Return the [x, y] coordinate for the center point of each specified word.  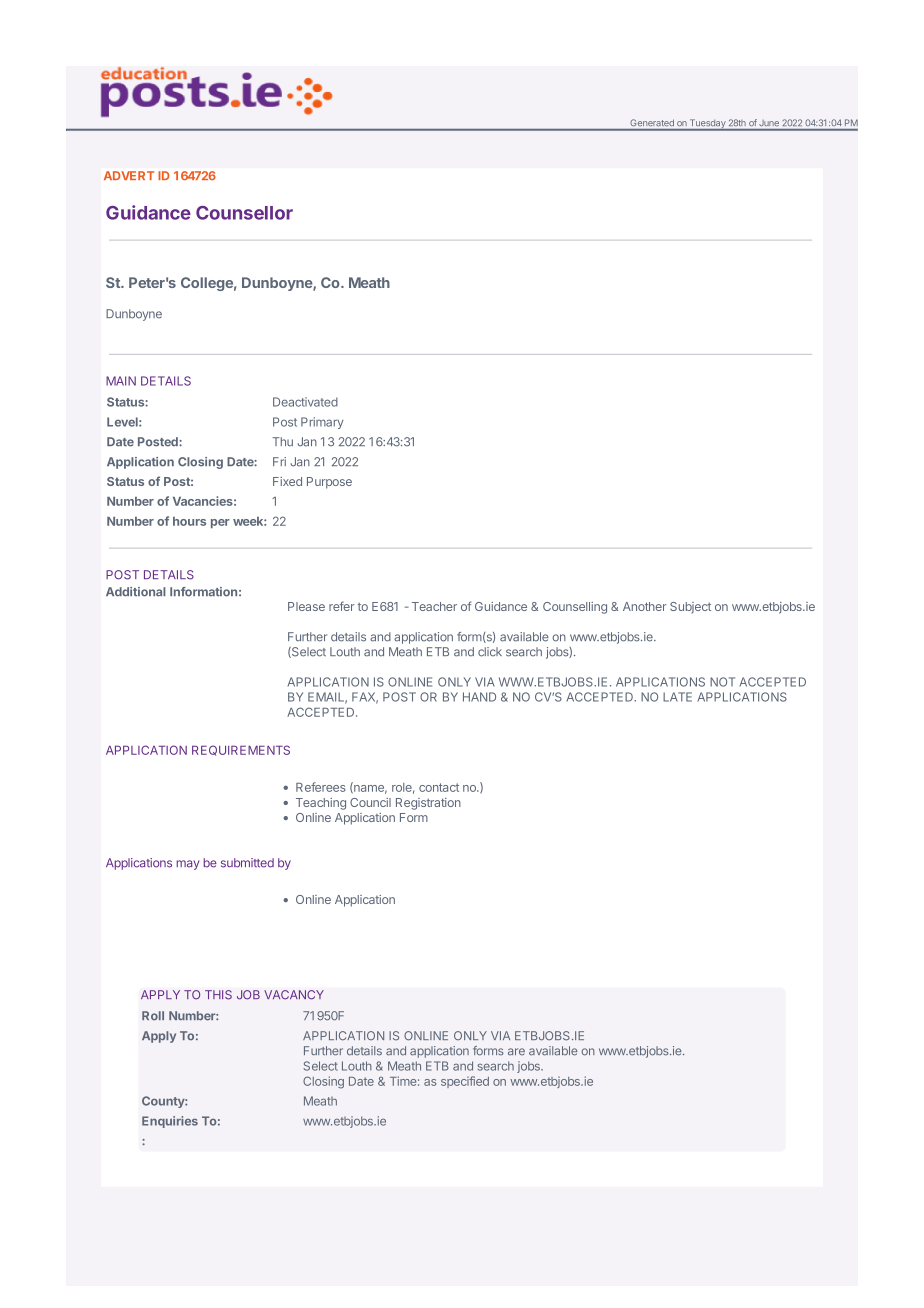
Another [645, 606]
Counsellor [244, 213]
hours [189, 521]
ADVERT [129, 175]
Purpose [329, 483]
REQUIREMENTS [241, 750]
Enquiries [170, 1122]
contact [439, 787]
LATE [677, 697]
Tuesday [707, 125]
